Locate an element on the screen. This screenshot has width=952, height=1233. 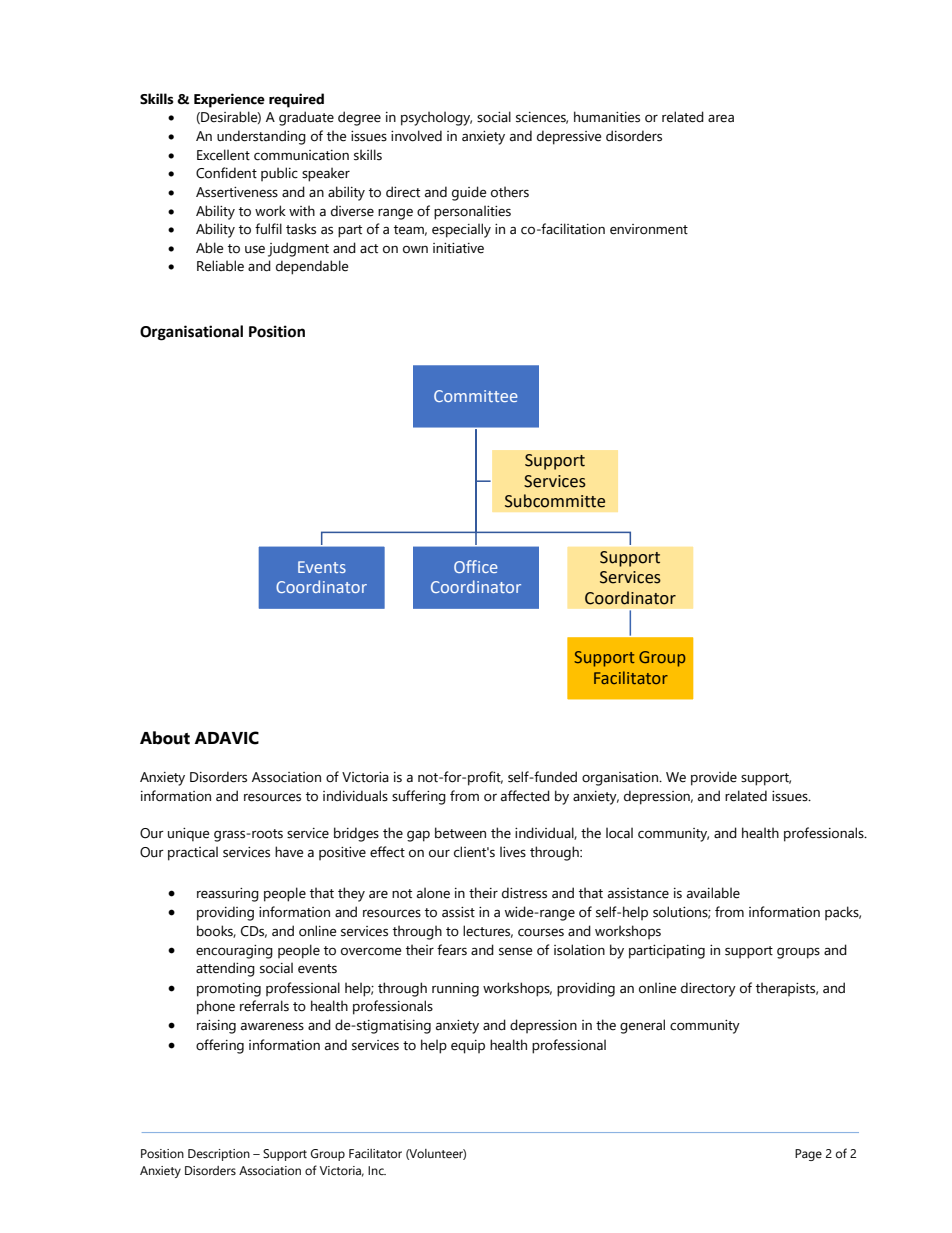
understanding is located at coordinates (261, 137).
